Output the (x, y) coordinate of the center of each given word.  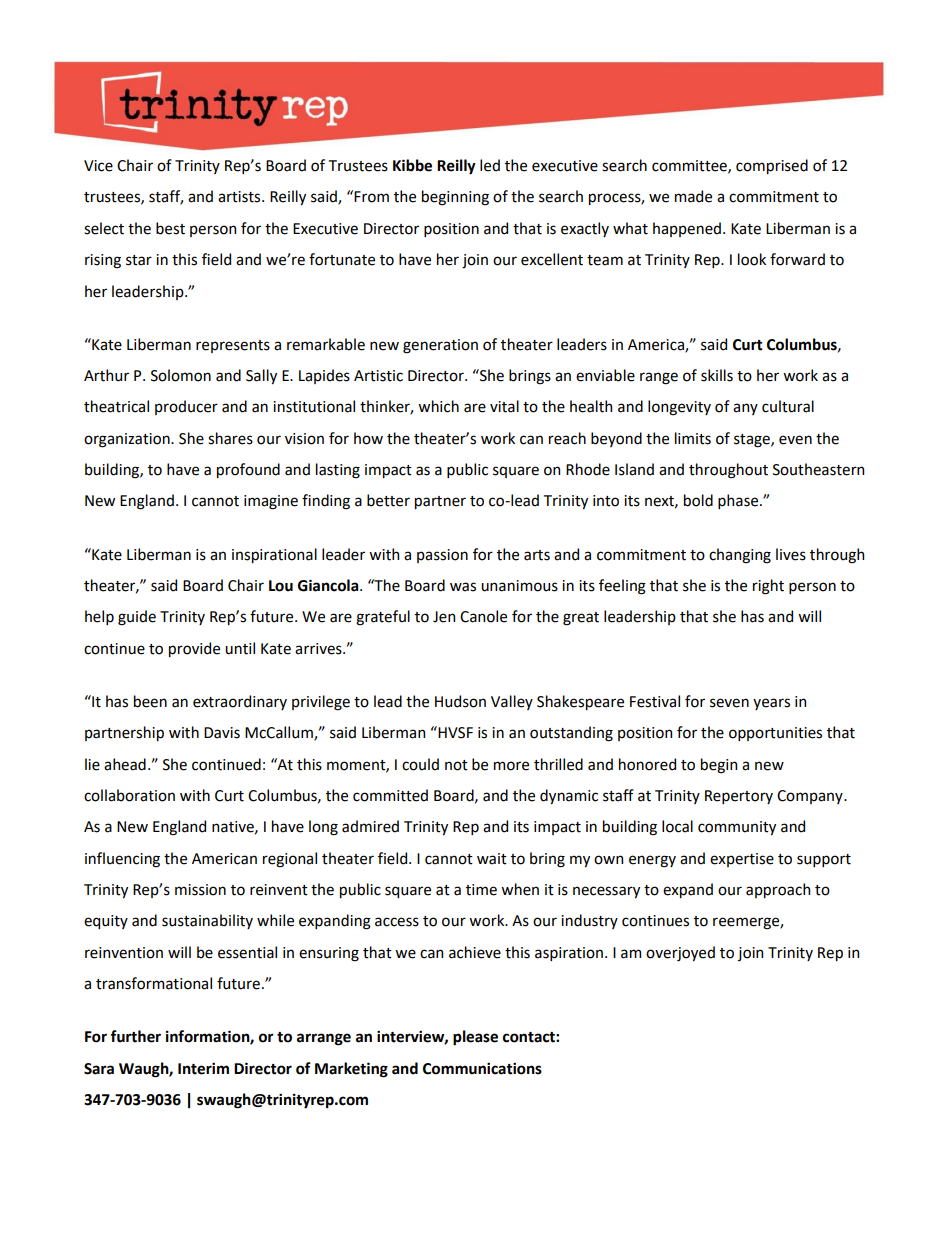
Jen (444, 617)
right (768, 587)
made (693, 196)
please (475, 1038)
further (135, 1036)
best (170, 228)
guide (137, 618)
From (371, 197)
